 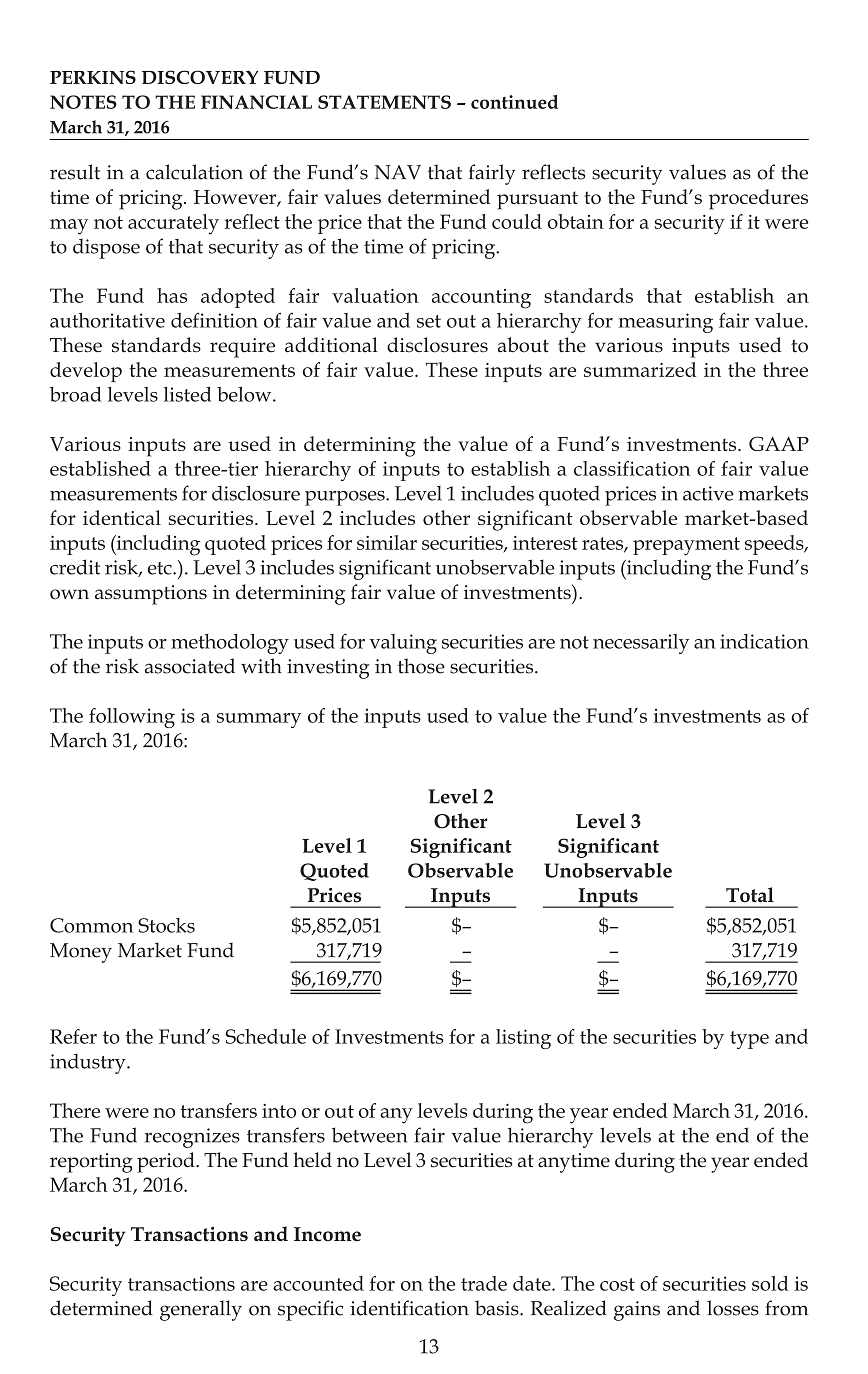 I want to click on DISCOVERY, so click(x=200, y=77).
